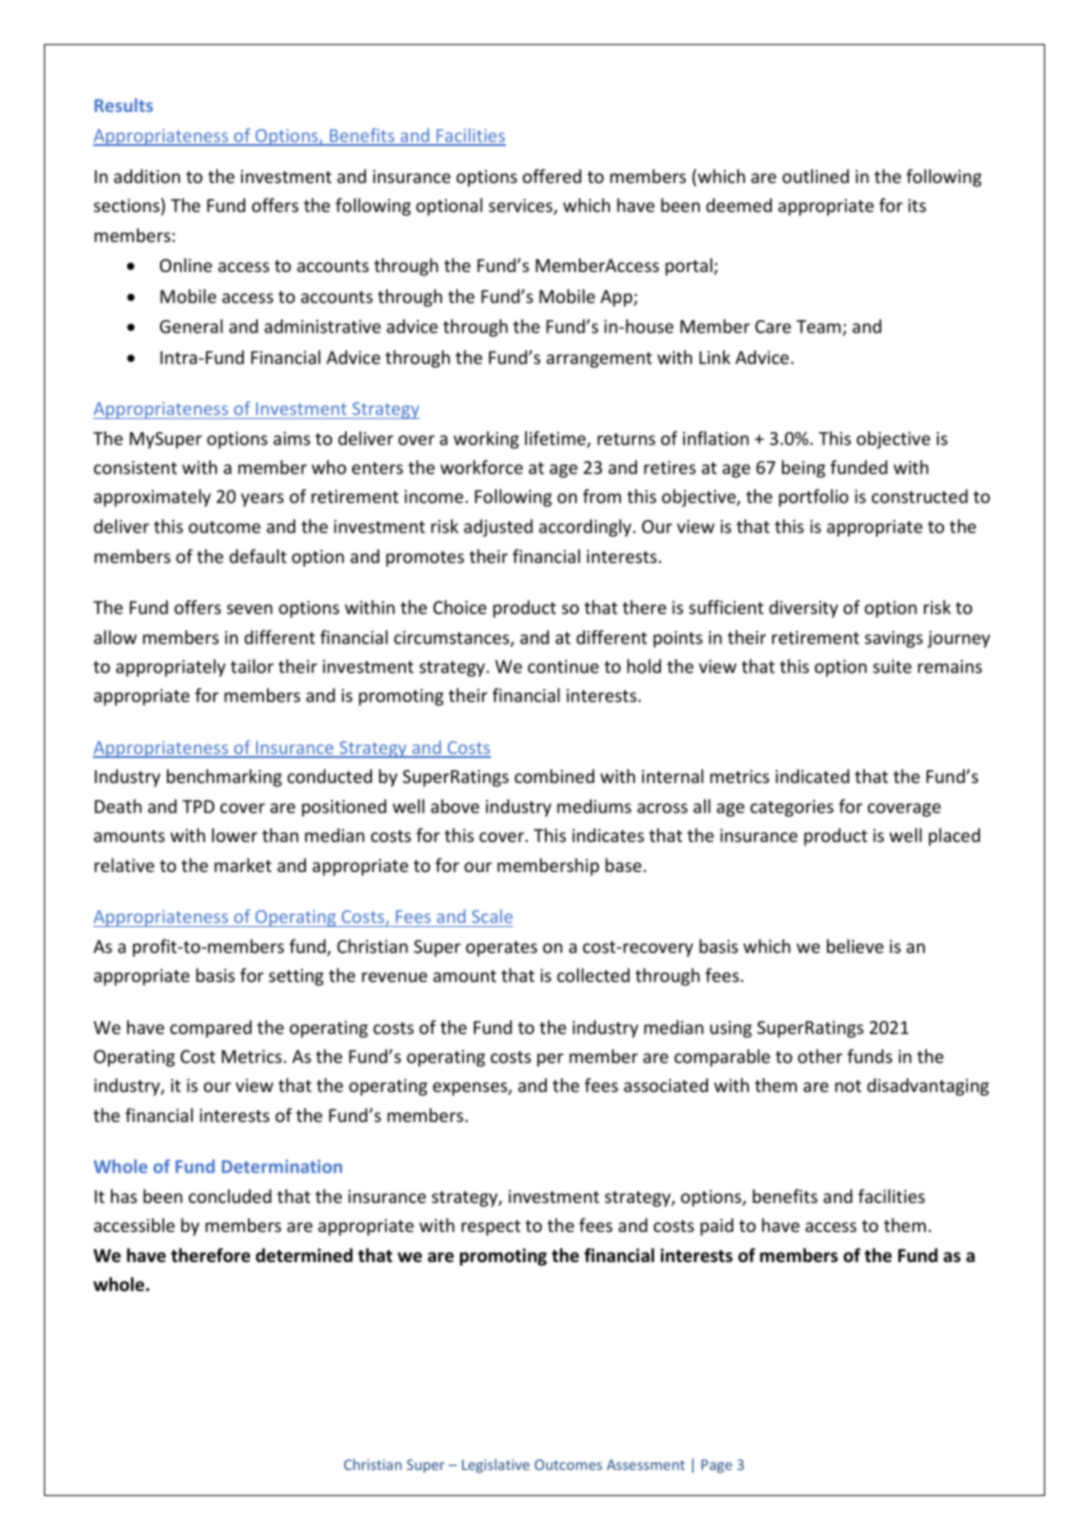  Describe the element at coordinates (716, 1466) in the page. I see `Page` at that location.
